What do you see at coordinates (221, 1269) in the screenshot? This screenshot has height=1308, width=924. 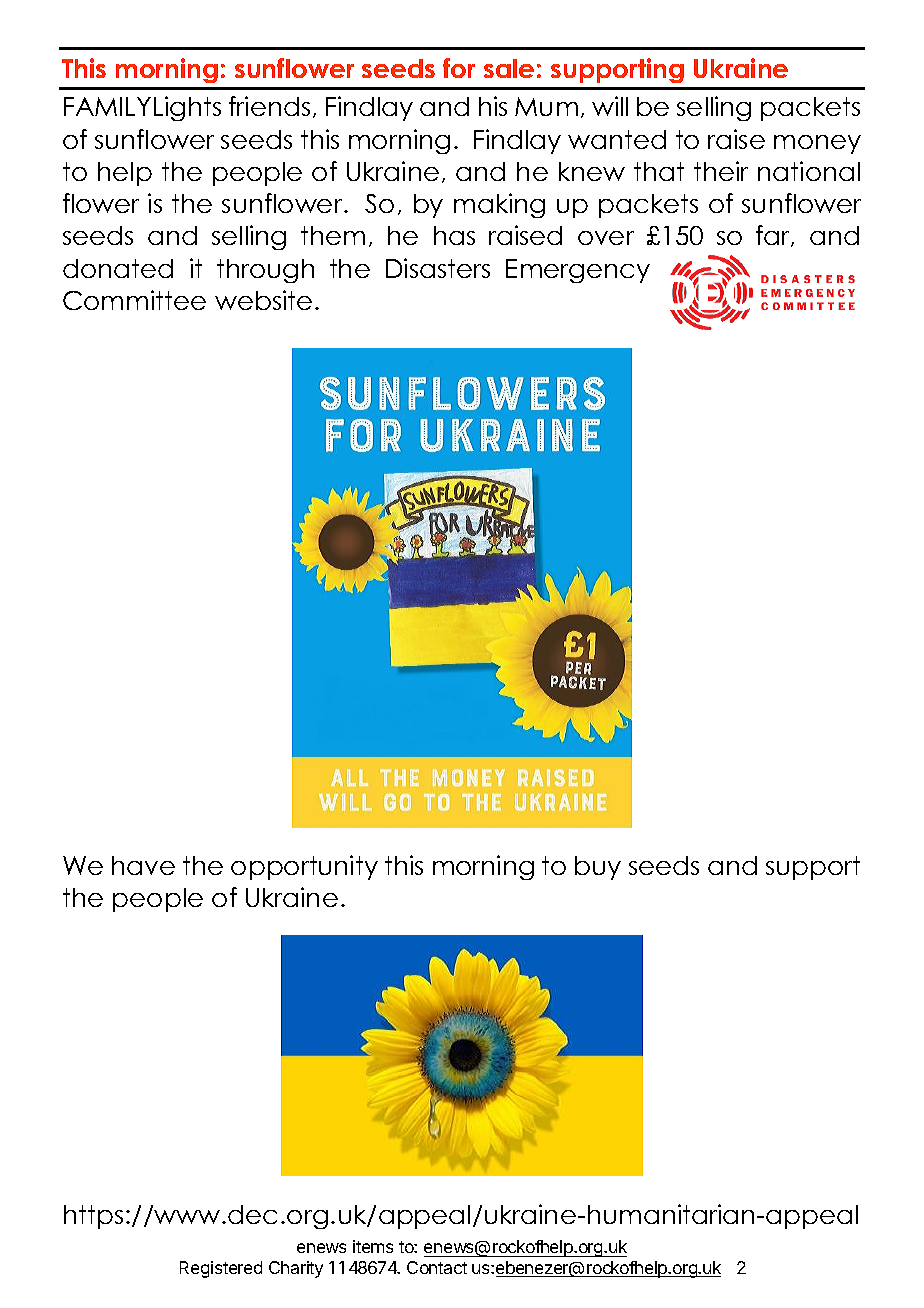 I see `Registered` at bounding box center [221, 1269].
